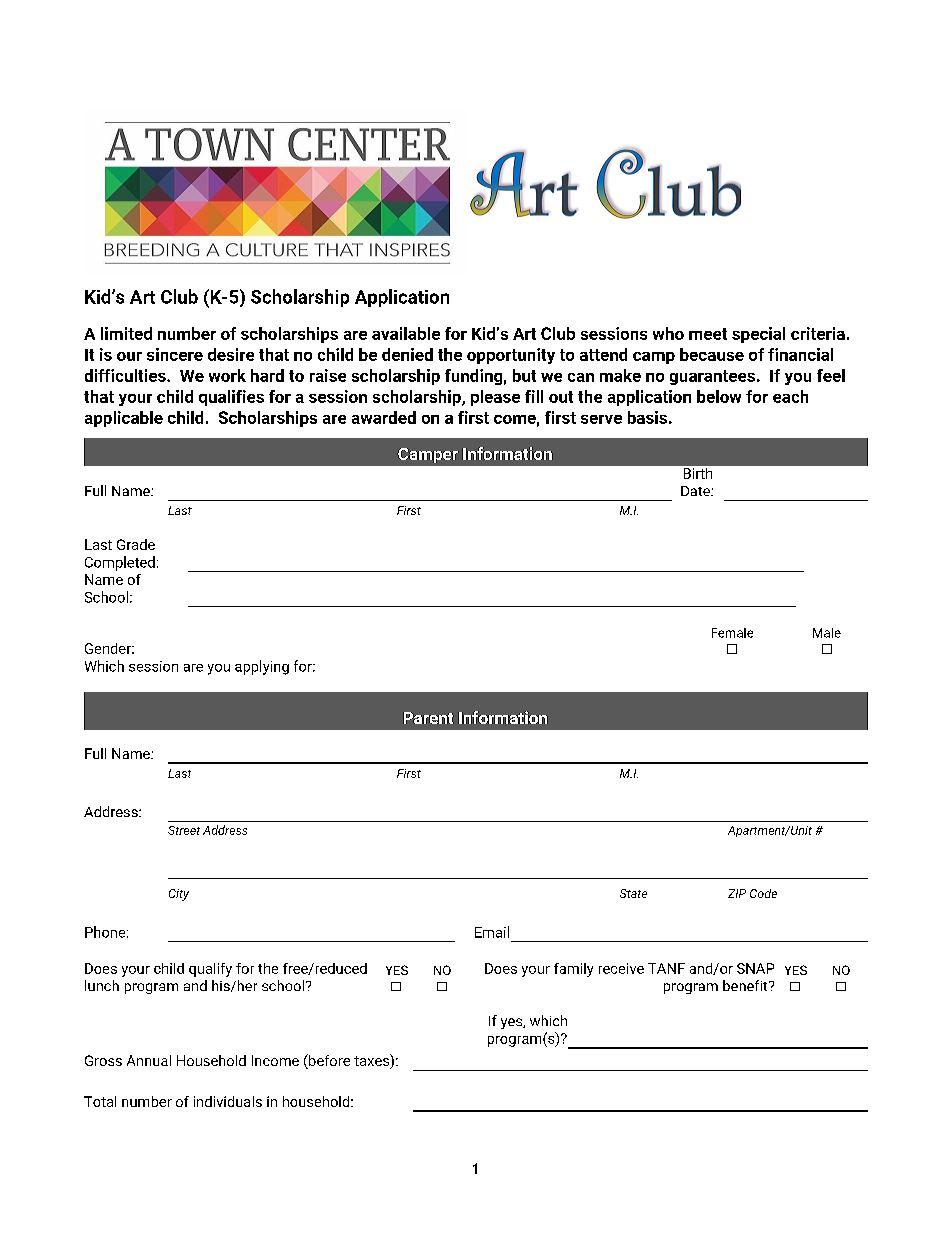  Describe the element at coordinates (328, 1061) in the page. I see `before` at that location.
